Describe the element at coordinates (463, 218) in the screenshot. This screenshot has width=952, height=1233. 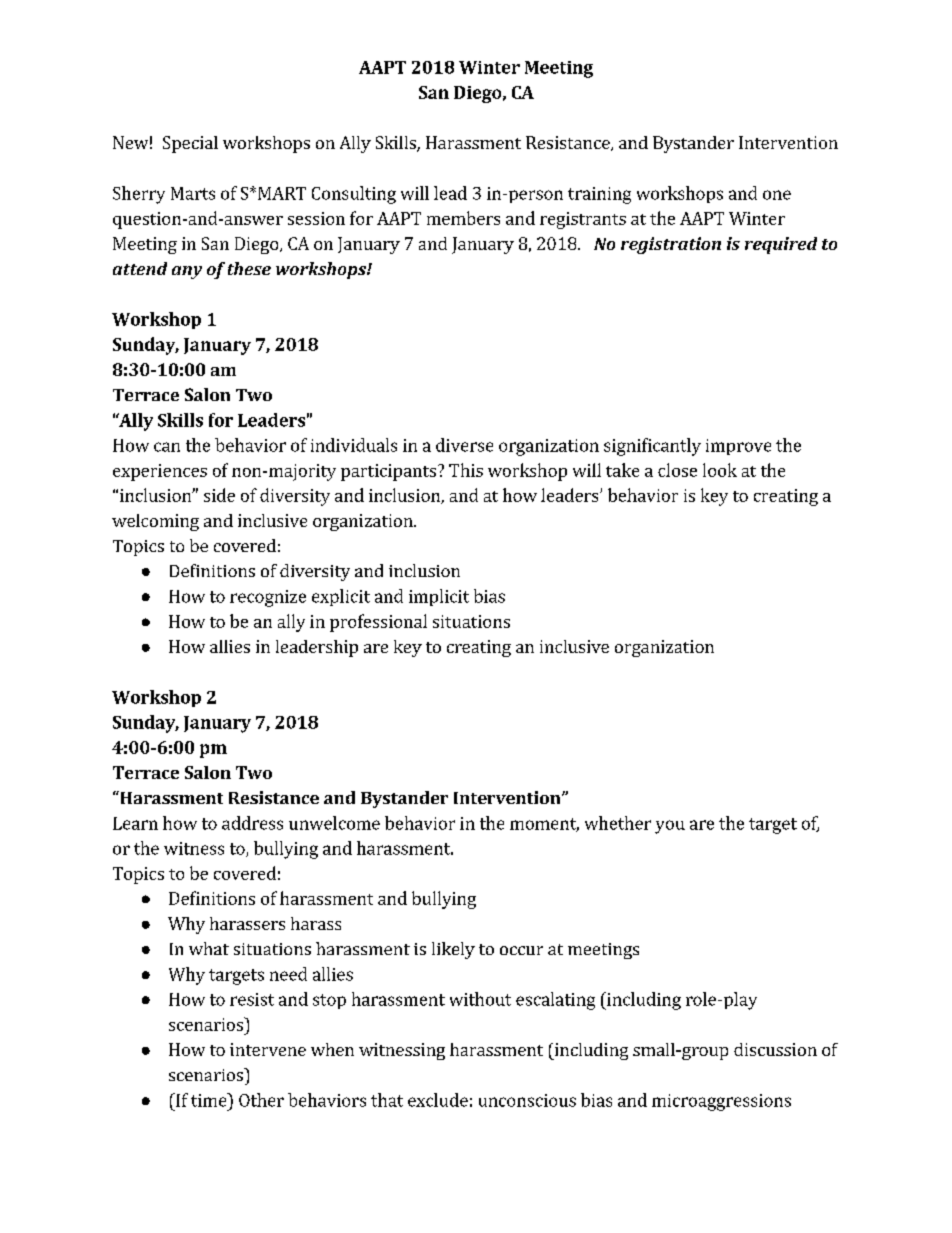
I see `members` at that location.
